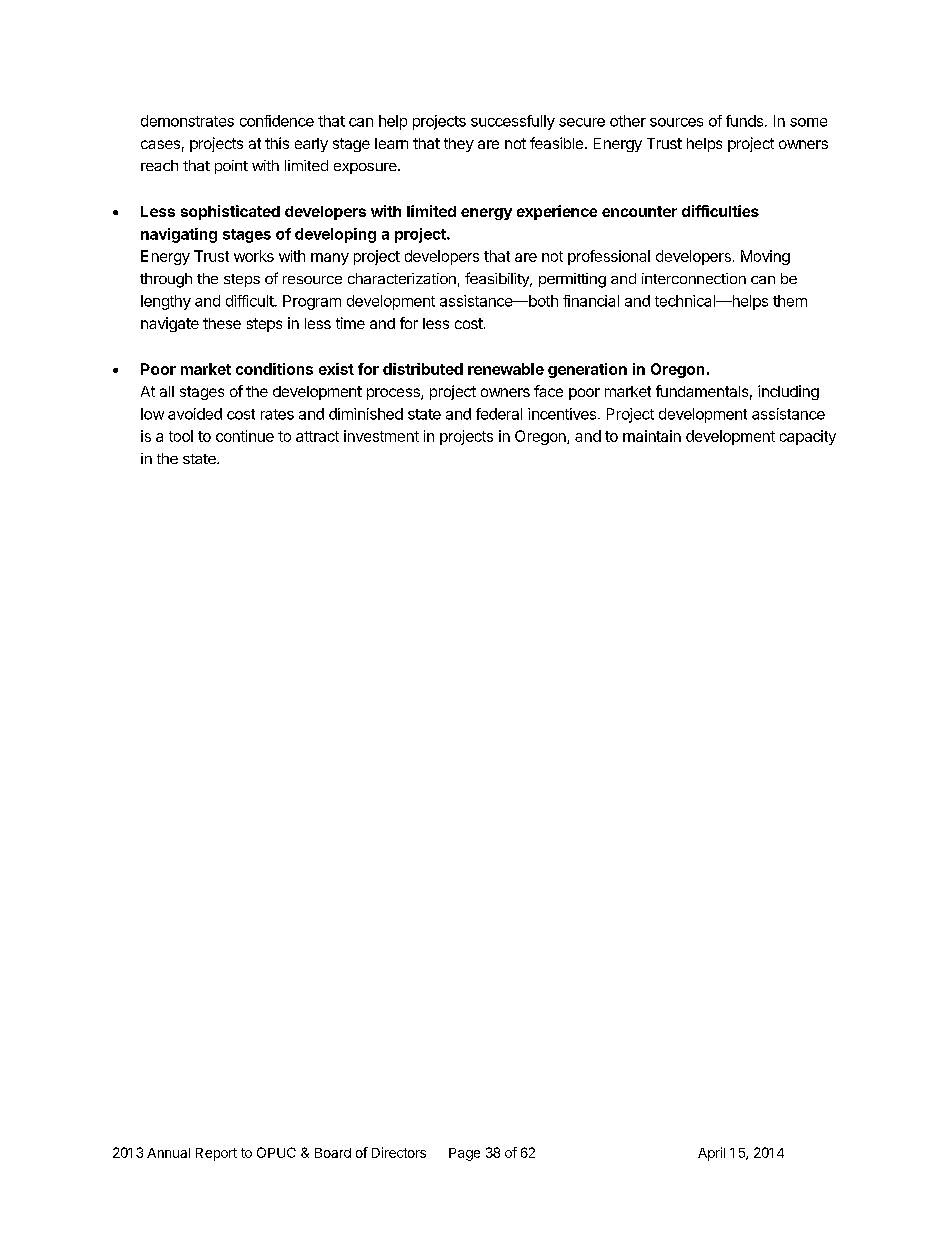  I want to click on they, so click(459, 145).
